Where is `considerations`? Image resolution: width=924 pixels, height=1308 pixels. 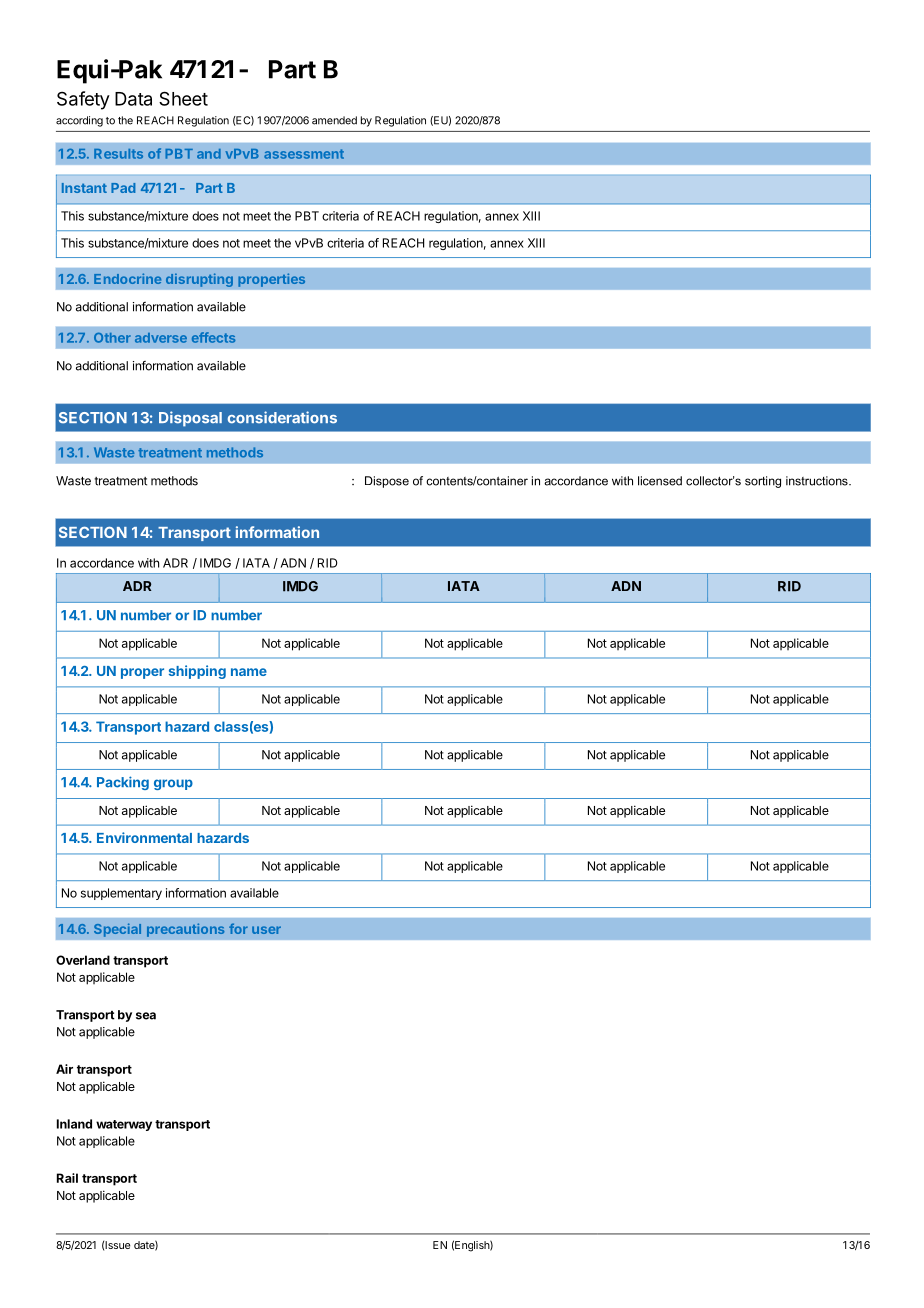
considerations is located at coordinates (282, 417).
